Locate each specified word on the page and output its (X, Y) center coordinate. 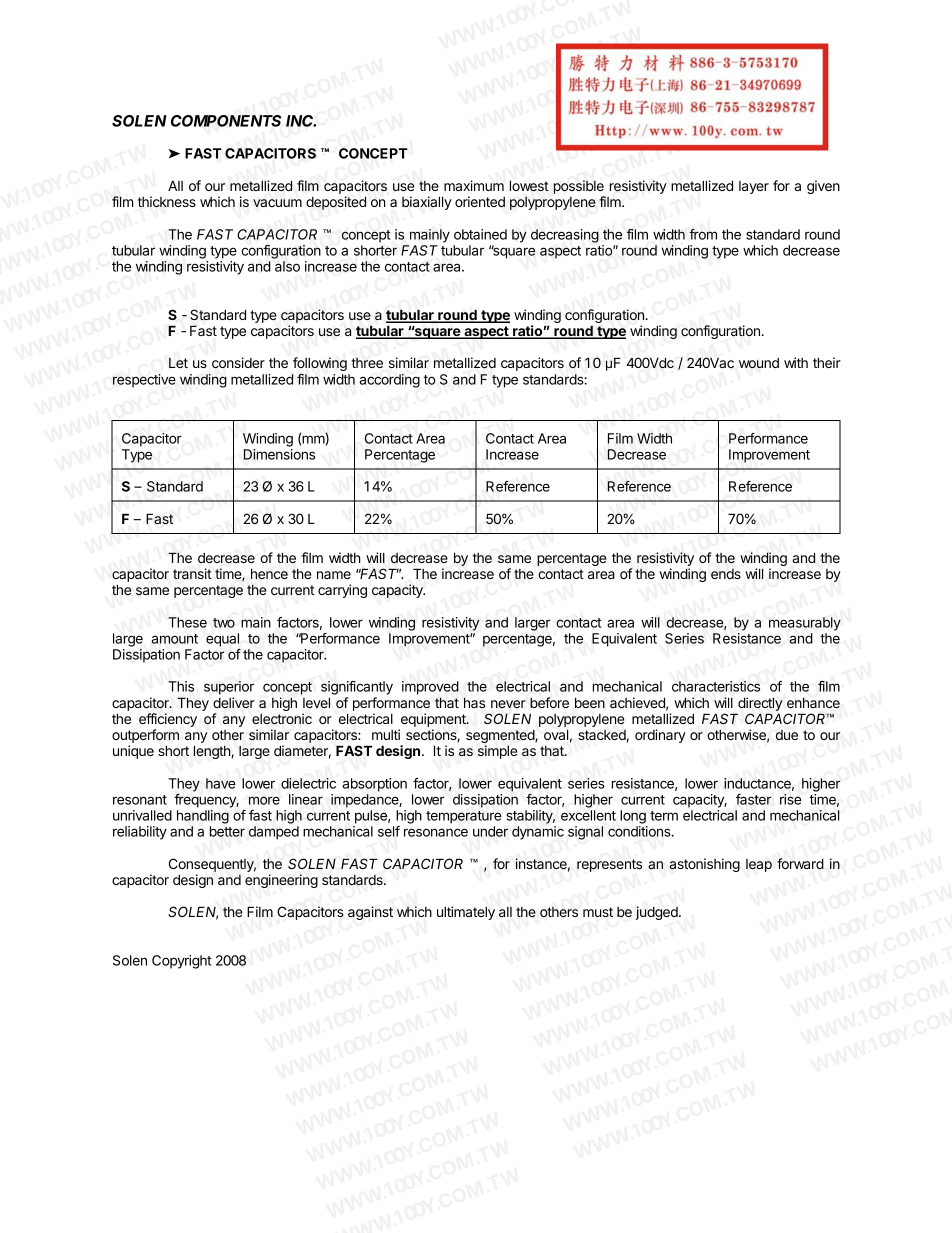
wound (759, 363)
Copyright (181, 962)
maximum (474, 185)
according (389, 381)
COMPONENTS (226, 121)
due (787, 735)
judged (658, 913)
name (334, 575)
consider (238, 362)
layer (754, 187)
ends (726, 574)
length (212, 752)
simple (497, 752)
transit (192, 573)
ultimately (466, 913)
